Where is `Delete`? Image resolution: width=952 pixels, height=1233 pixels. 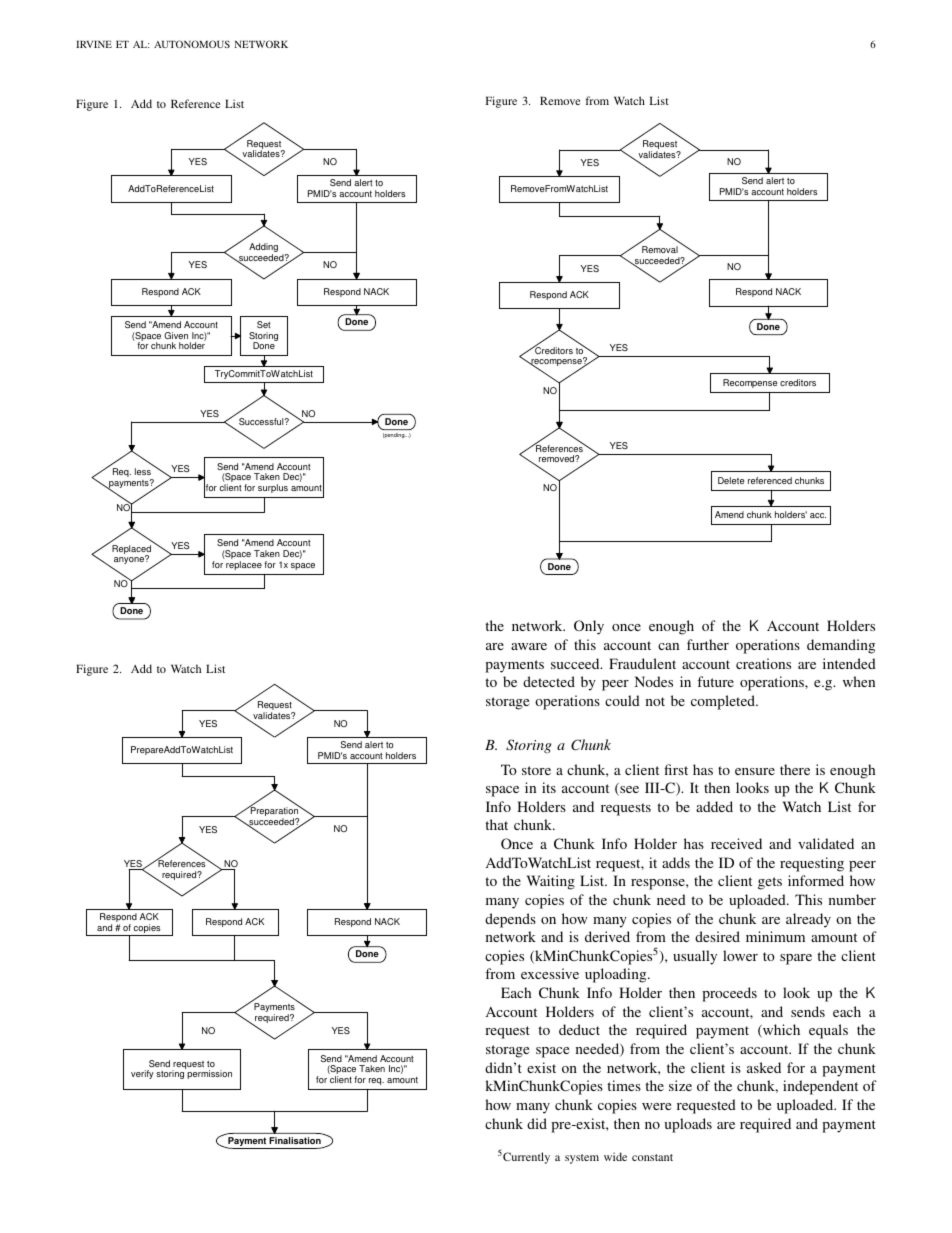
Delete is located at coordinates (731, 480).
